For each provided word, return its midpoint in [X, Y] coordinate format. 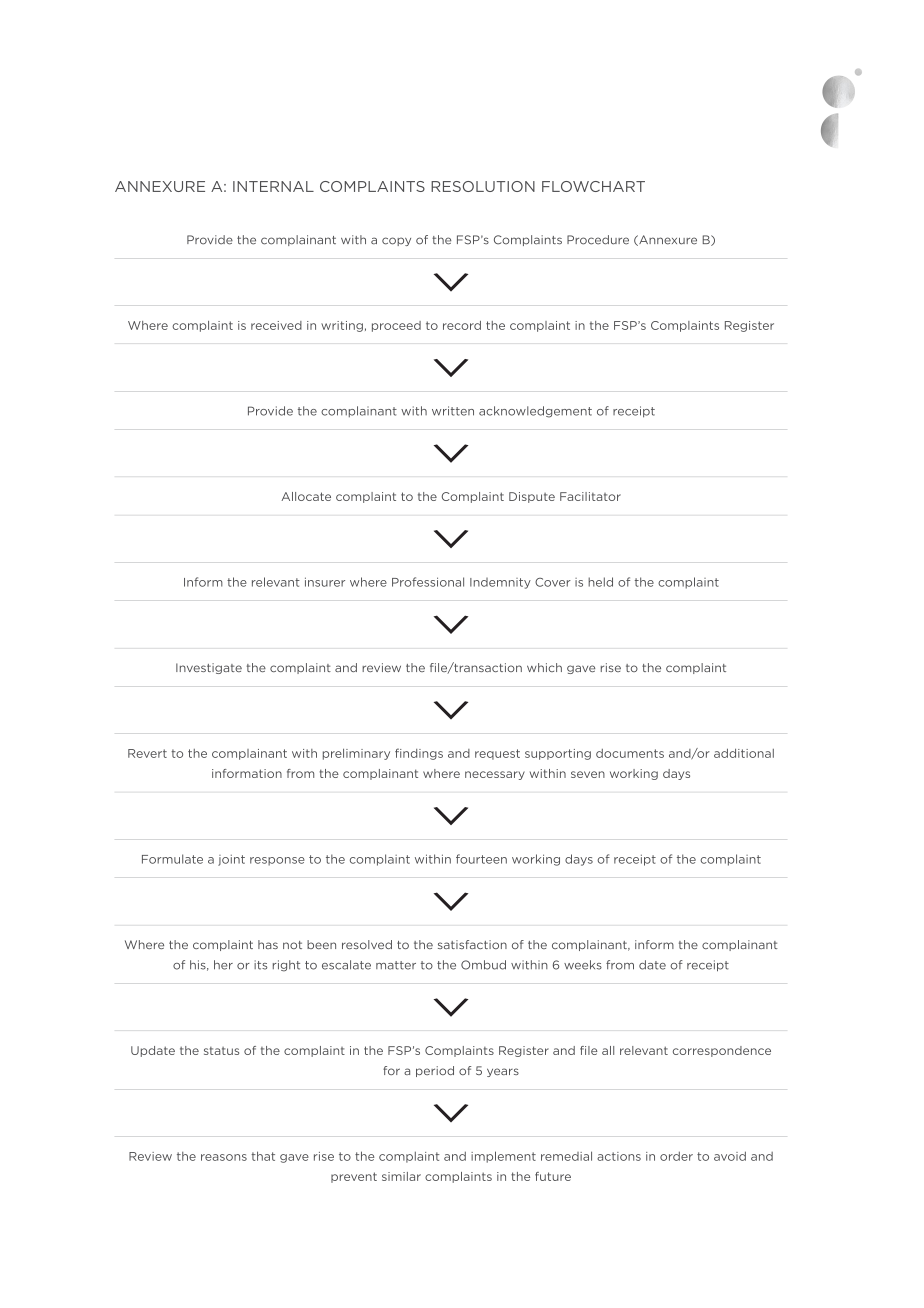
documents [630, 753]
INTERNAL [273, 186]
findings [419, 754]
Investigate [209, 668]
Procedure [598, 240]
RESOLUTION [483, 186]
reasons [224, 1157]
